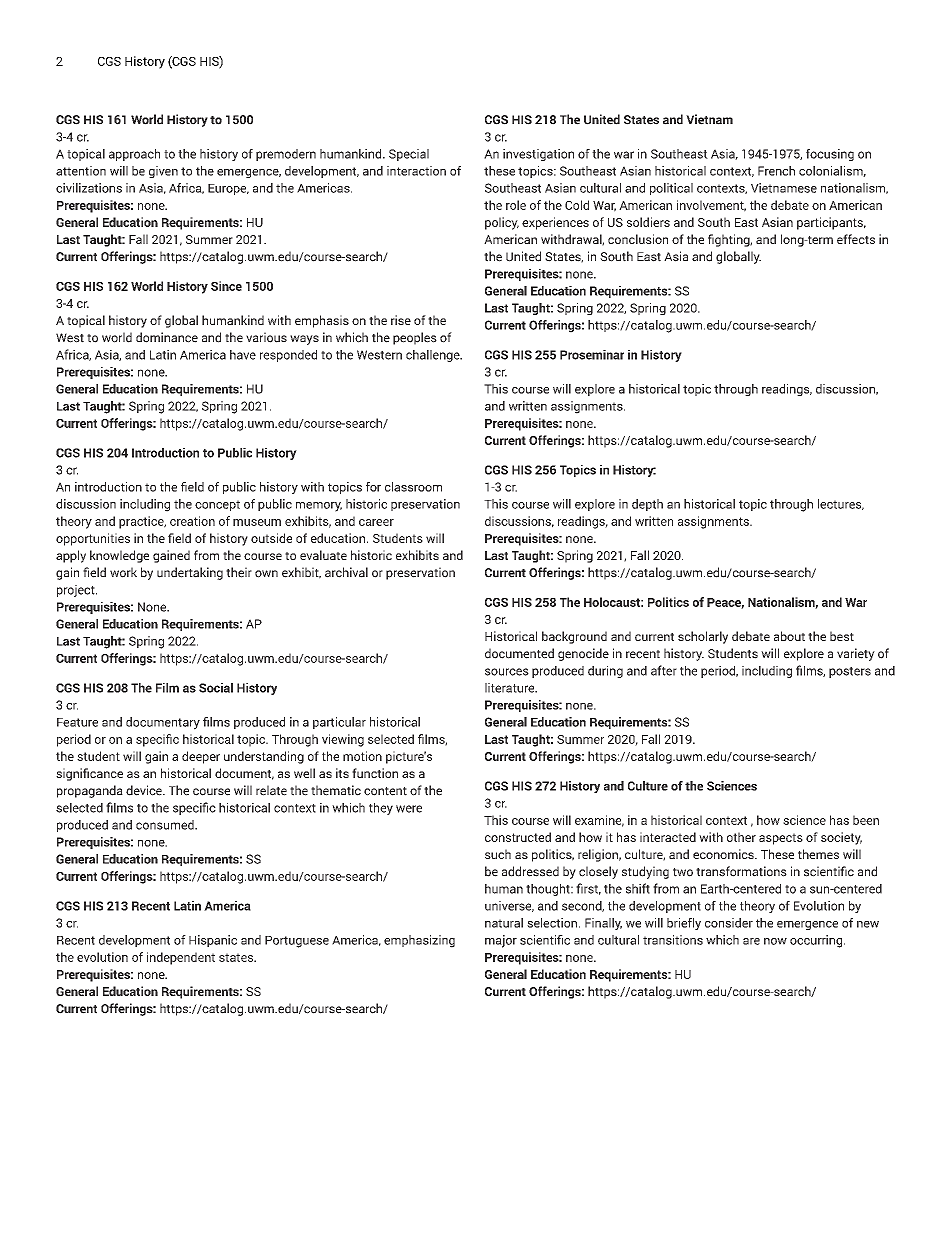  What do you see at coordinates (850, 672) in the image?
I see `posters` at bounding box center [850, 672].
